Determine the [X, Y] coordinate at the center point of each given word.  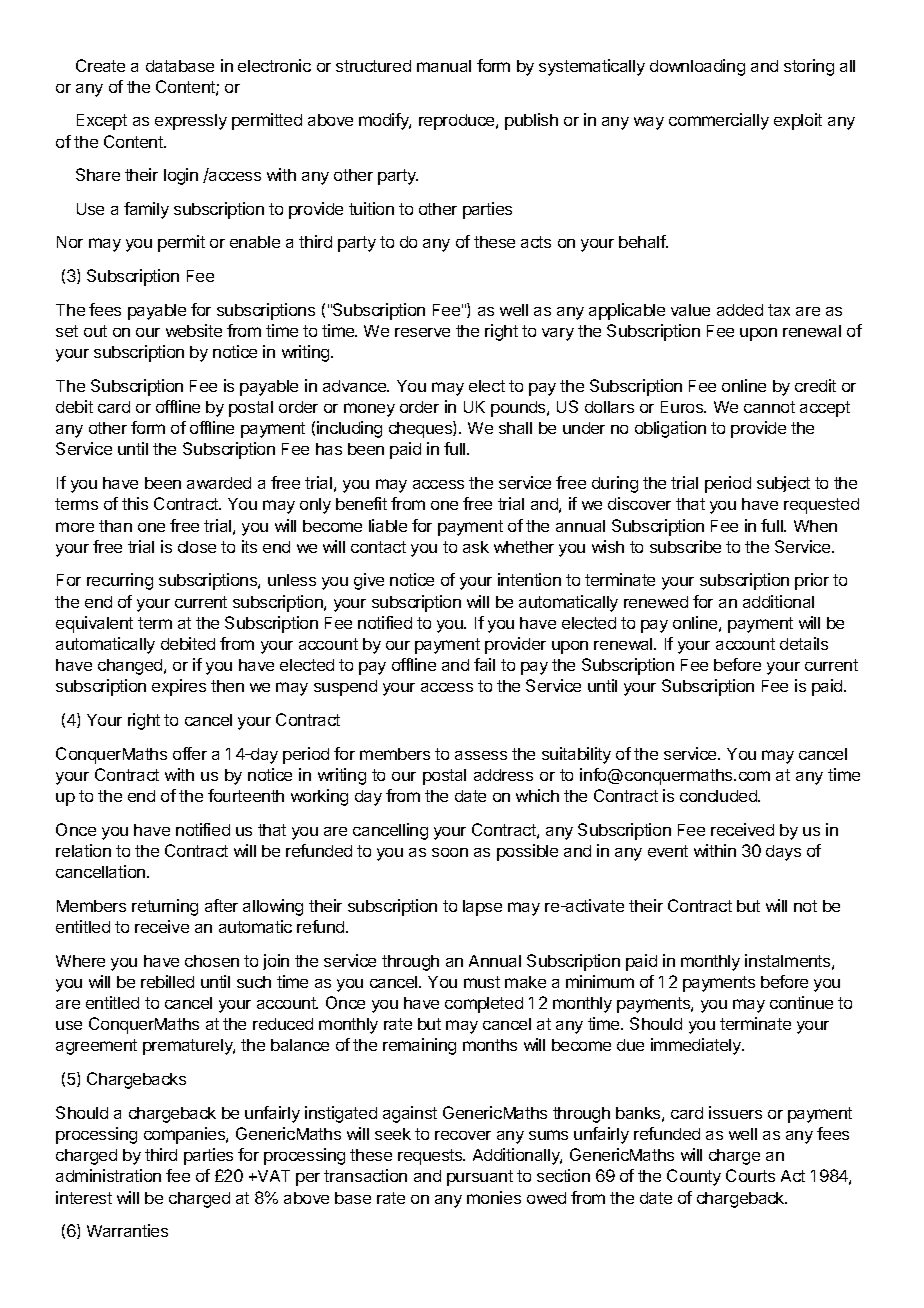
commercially [719, 121]
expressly [191, 122]
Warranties [127, 1230]
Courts [750, 1175]
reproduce [458, 122]
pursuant [480, 1178]
